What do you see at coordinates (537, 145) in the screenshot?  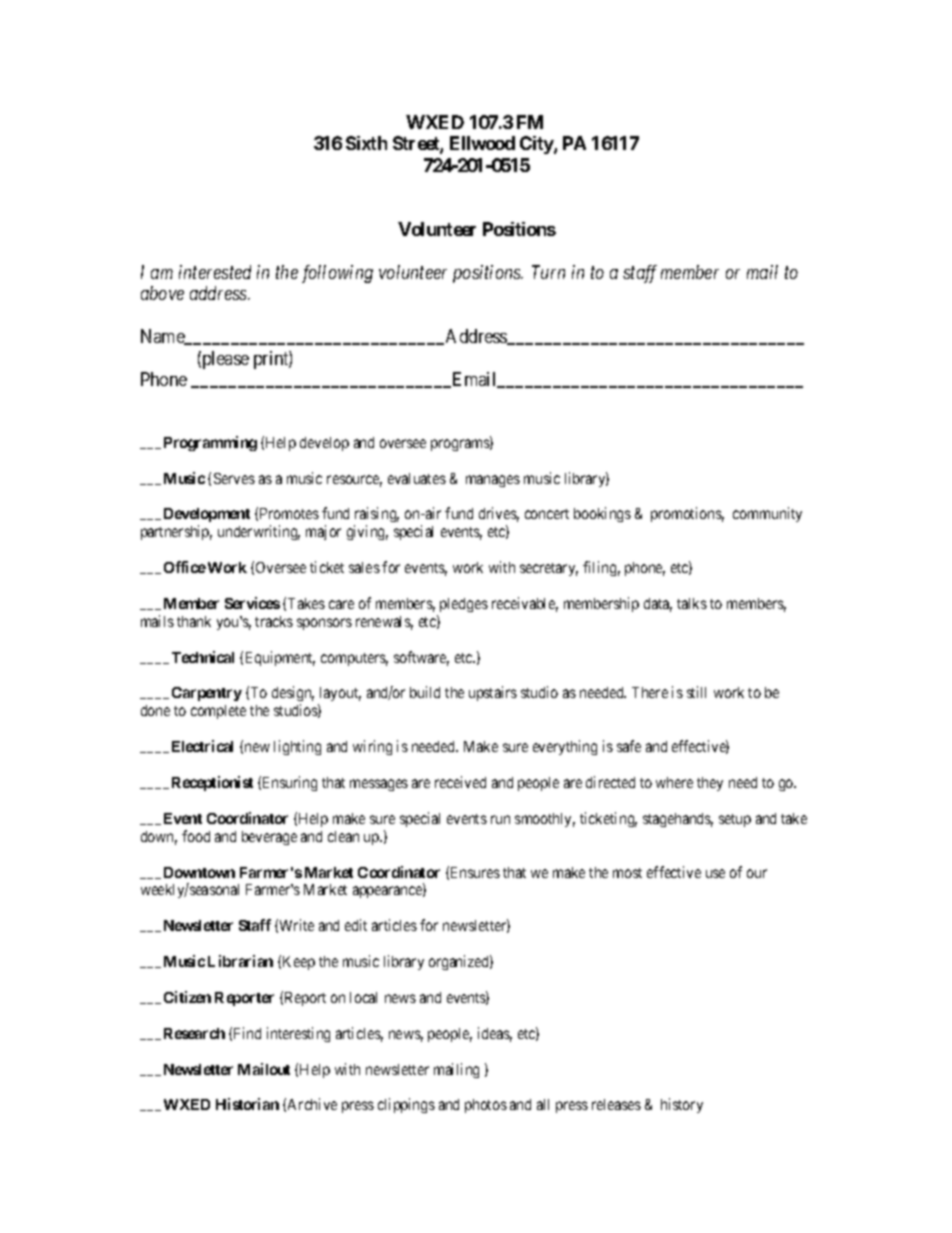 I see `City` at bounding box center [537, 145].
